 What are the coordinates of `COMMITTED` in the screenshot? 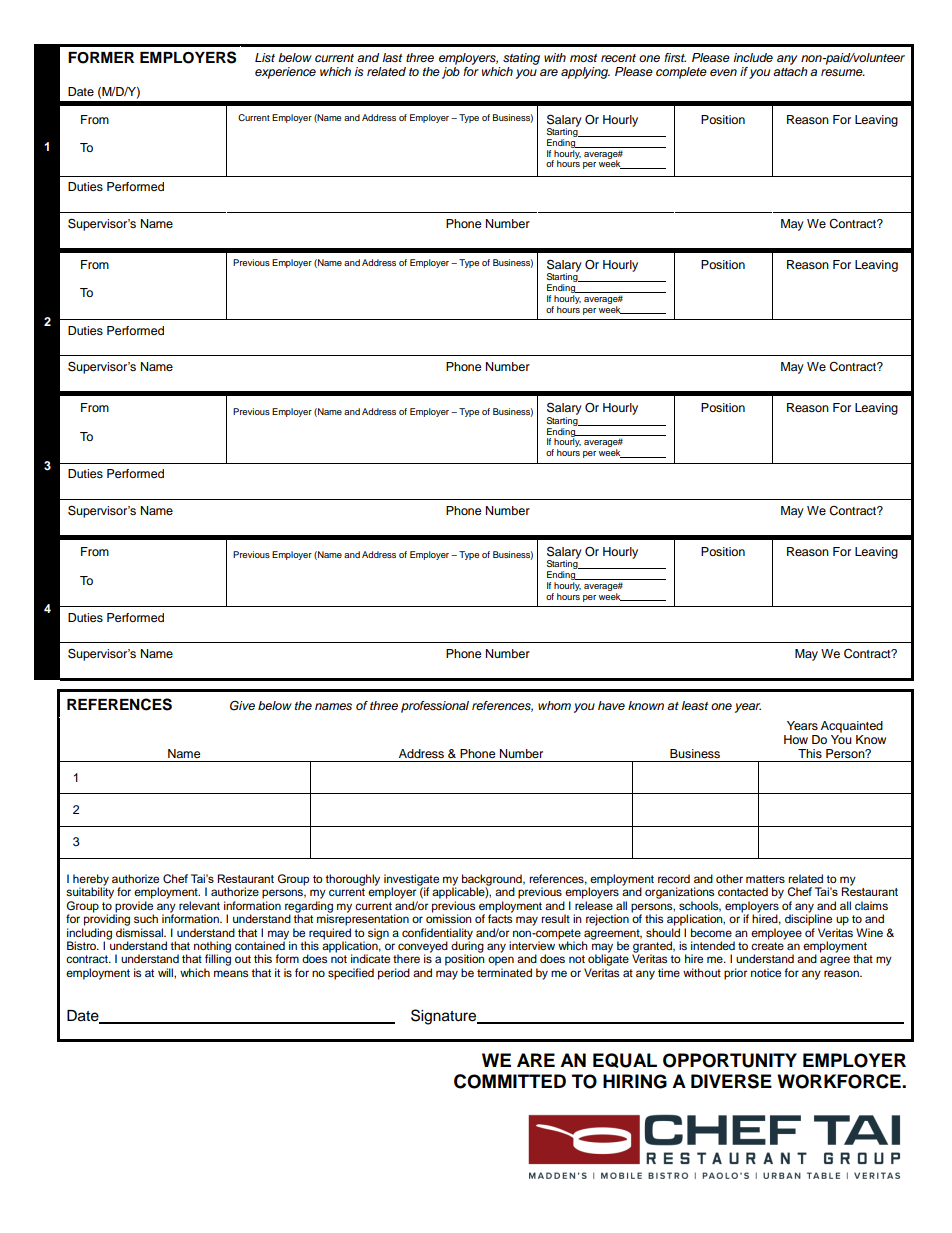 It's located at (510, 1081).
